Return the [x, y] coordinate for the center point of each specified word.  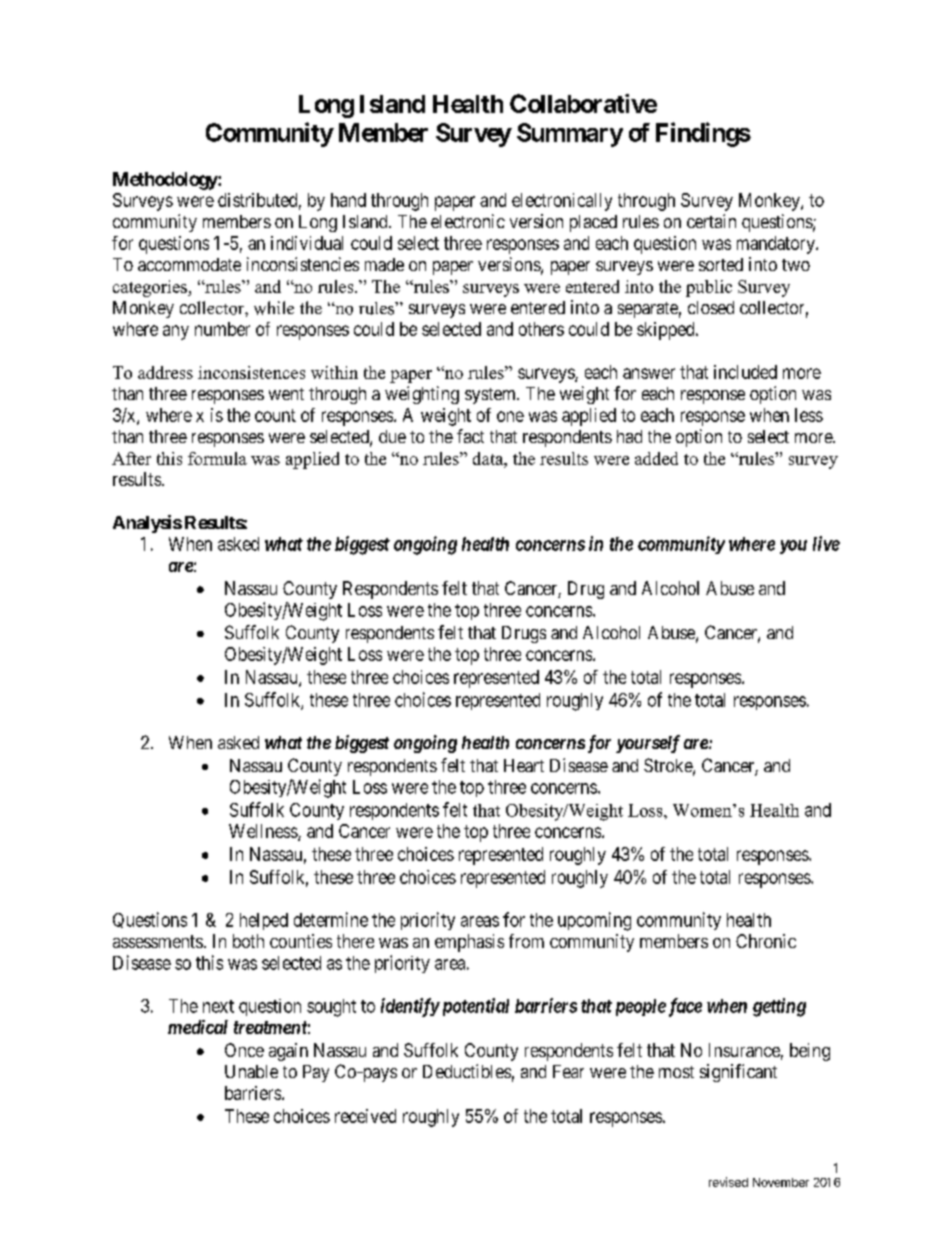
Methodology [166, 181]
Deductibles [467, 1071]
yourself [648, 744]
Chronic [766, 941]
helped [264, 921]
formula [217, 458]
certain [711, 221]
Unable [251, 1071]
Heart [524, 765]
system [491, 396]
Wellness [264, 832]
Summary [570, 135]
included [745, 372]
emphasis [469, 943]
